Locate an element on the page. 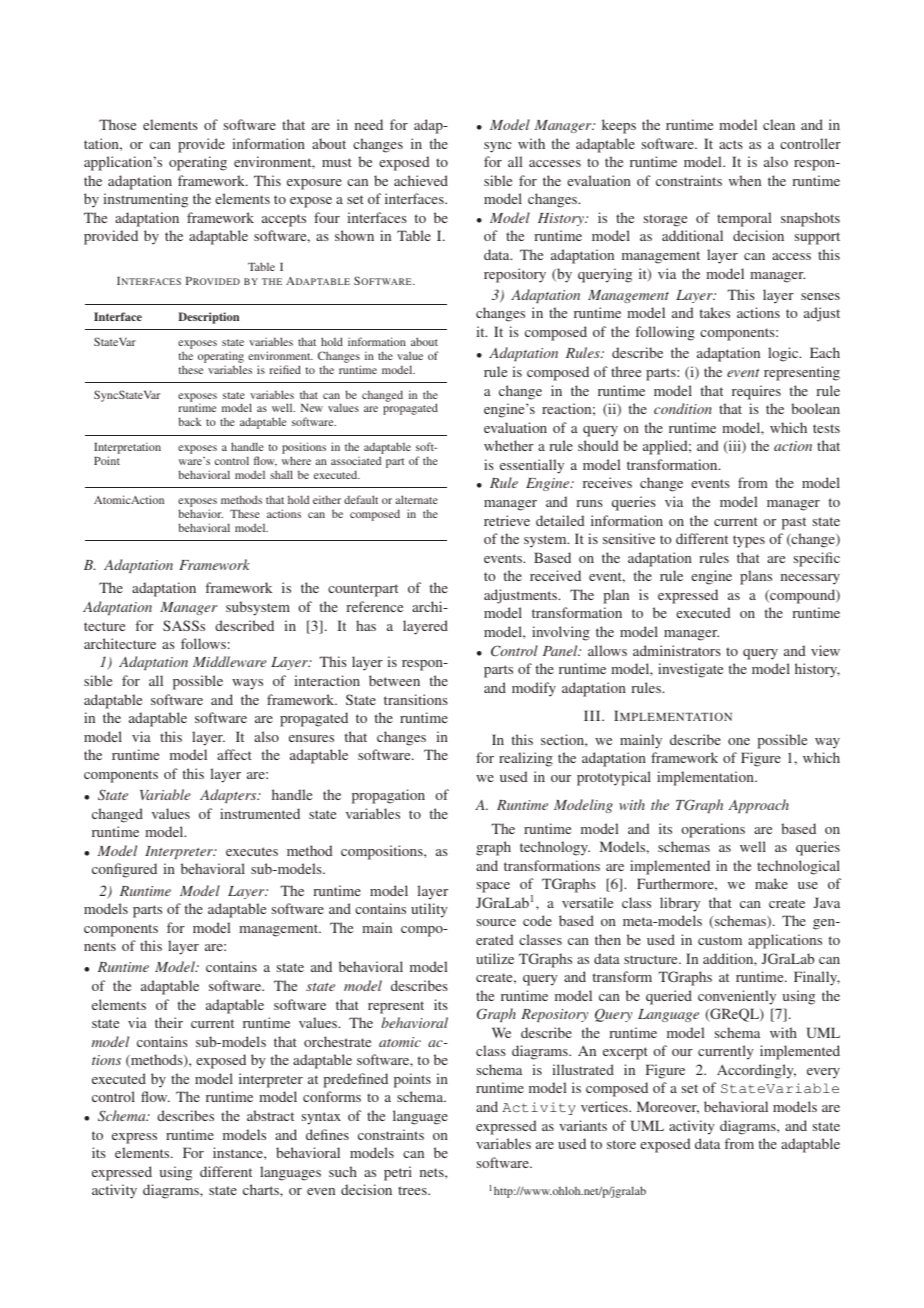  nets is located at coordinates (433, 1172).
